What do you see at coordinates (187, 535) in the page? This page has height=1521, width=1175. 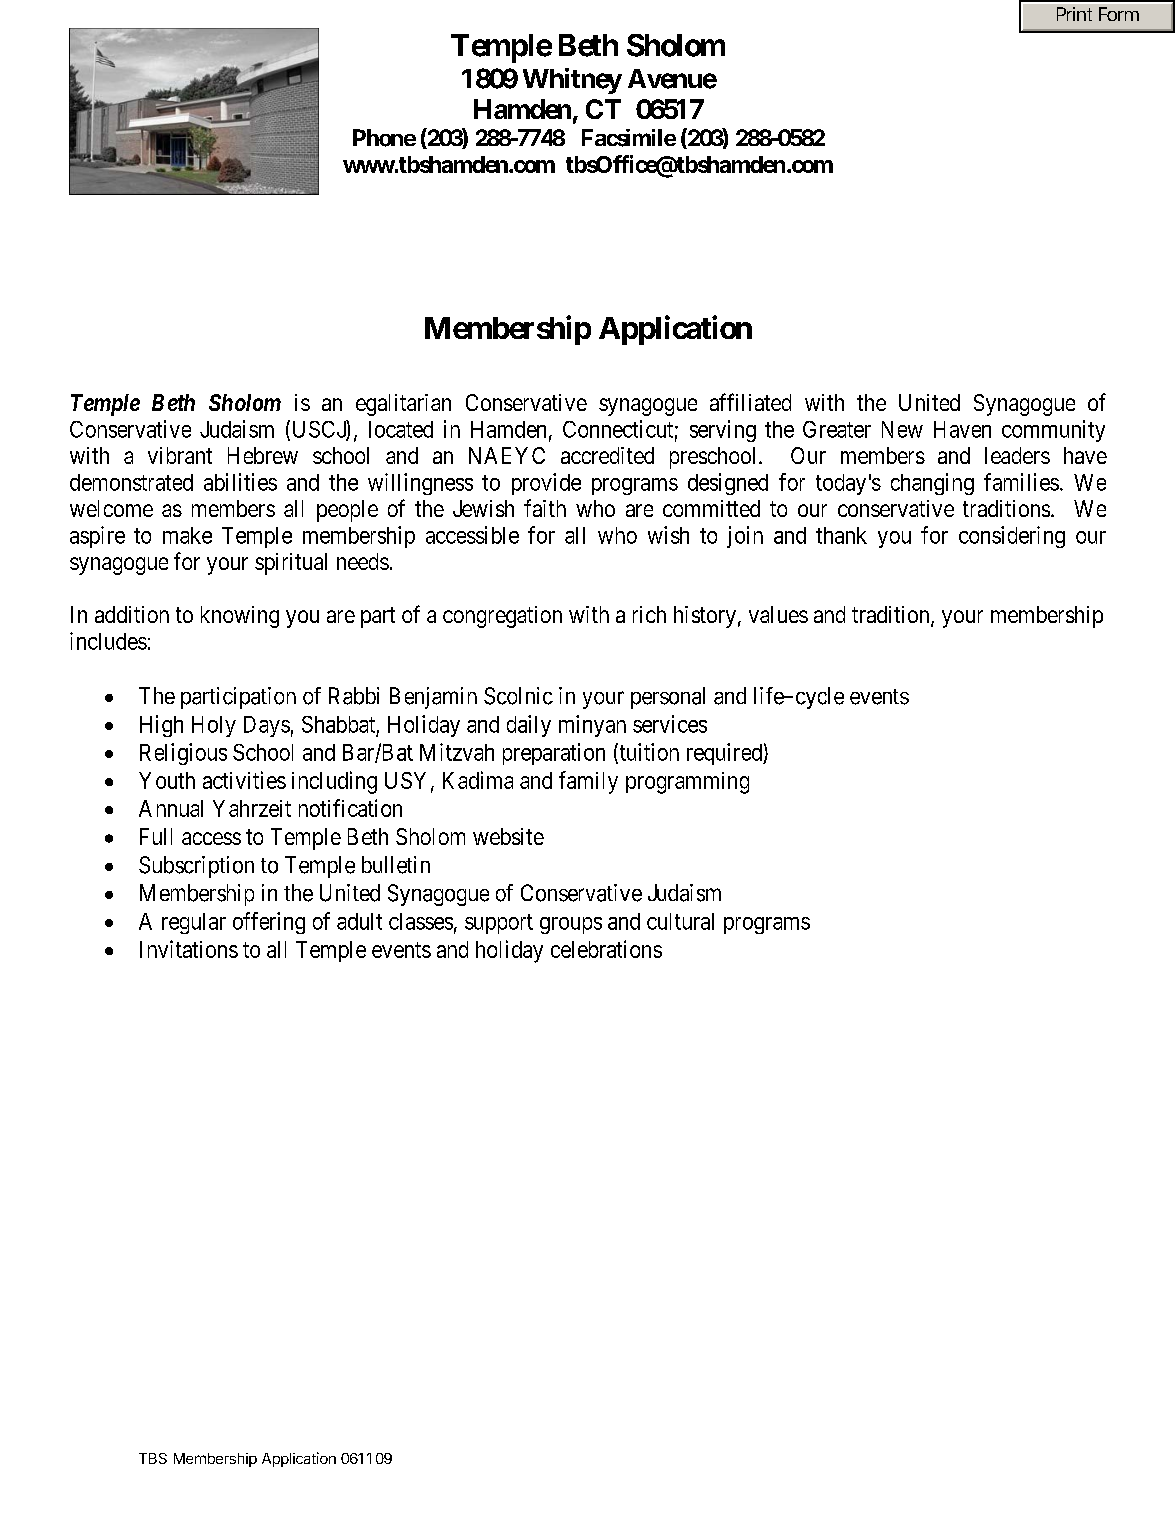 I see `make` at bounding box center [187, 535].
